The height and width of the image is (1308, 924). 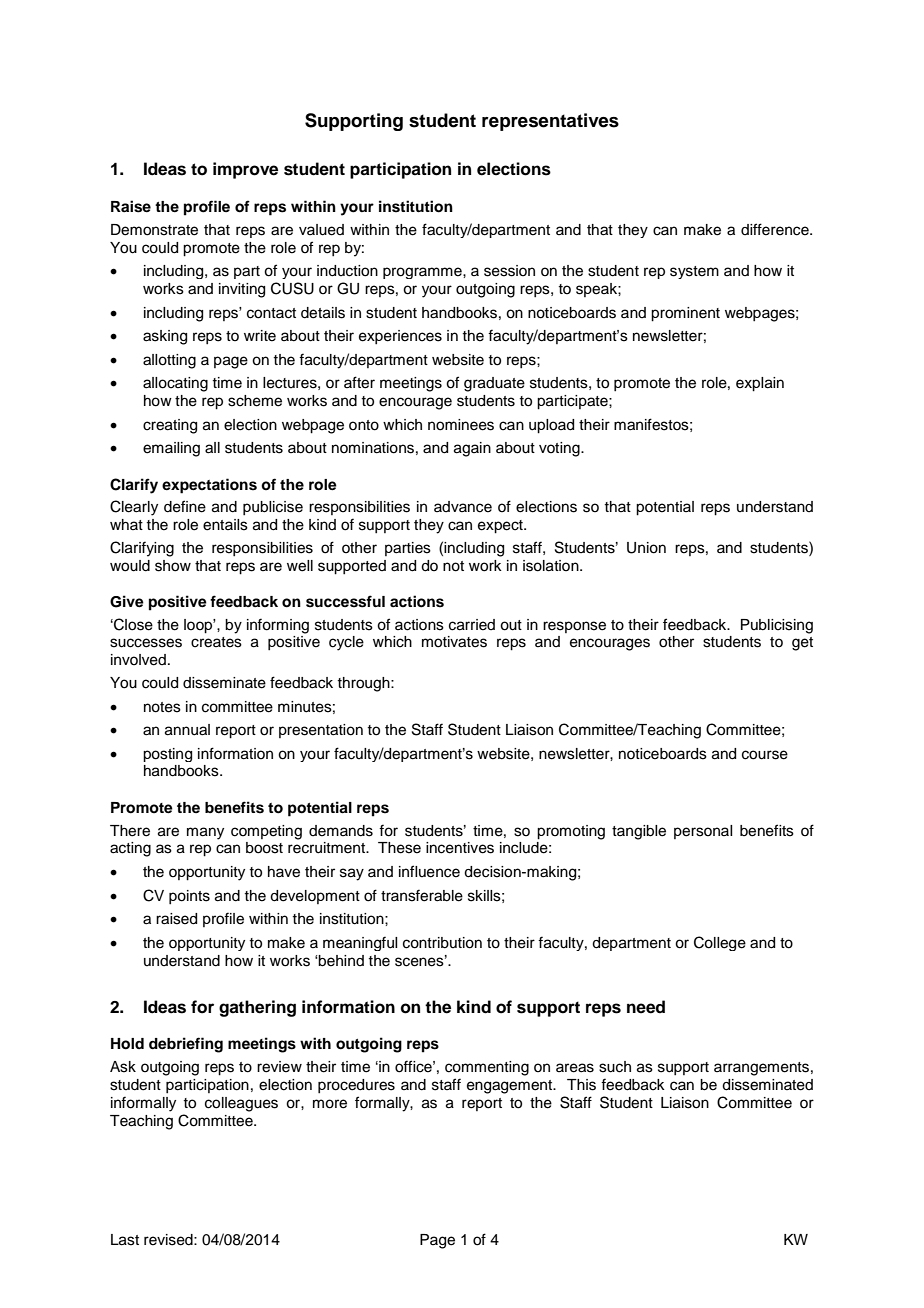 I want to click on engagement, so click(x=511, y=1087).
